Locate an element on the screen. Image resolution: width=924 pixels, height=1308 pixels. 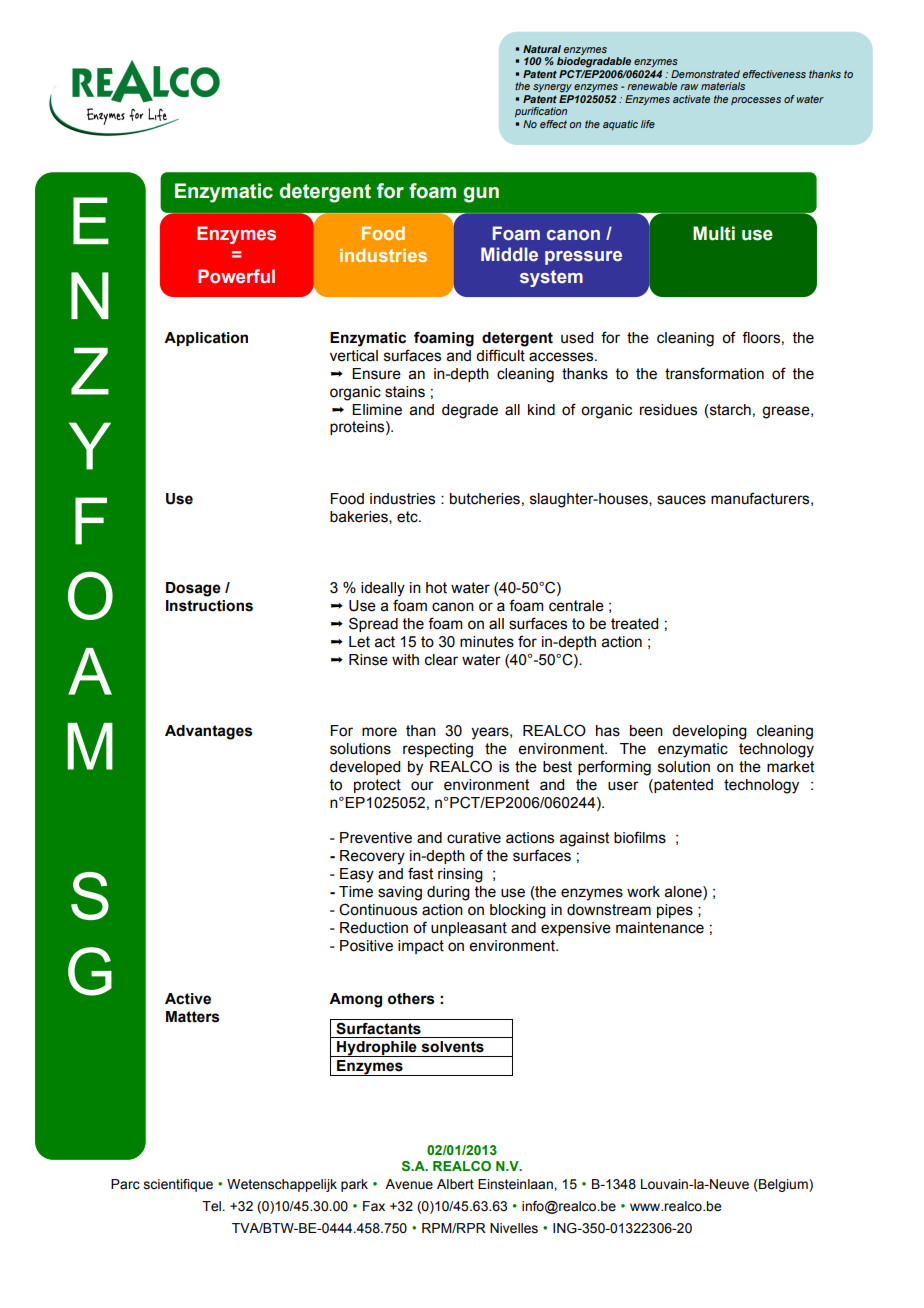
minutes is located at coordinates (487, 642).
